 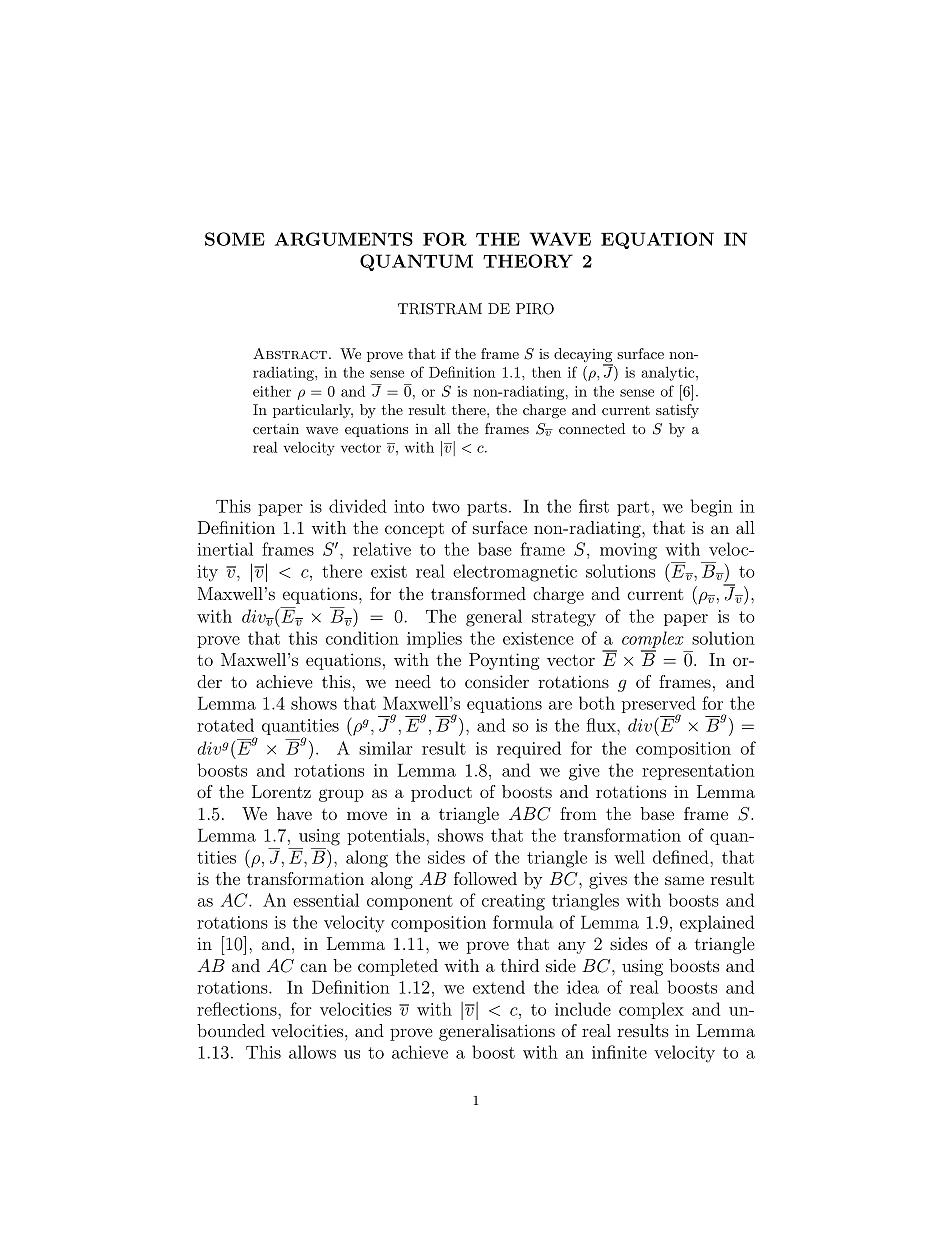 I want to click on satisfy, so click(x=677, y=411).
